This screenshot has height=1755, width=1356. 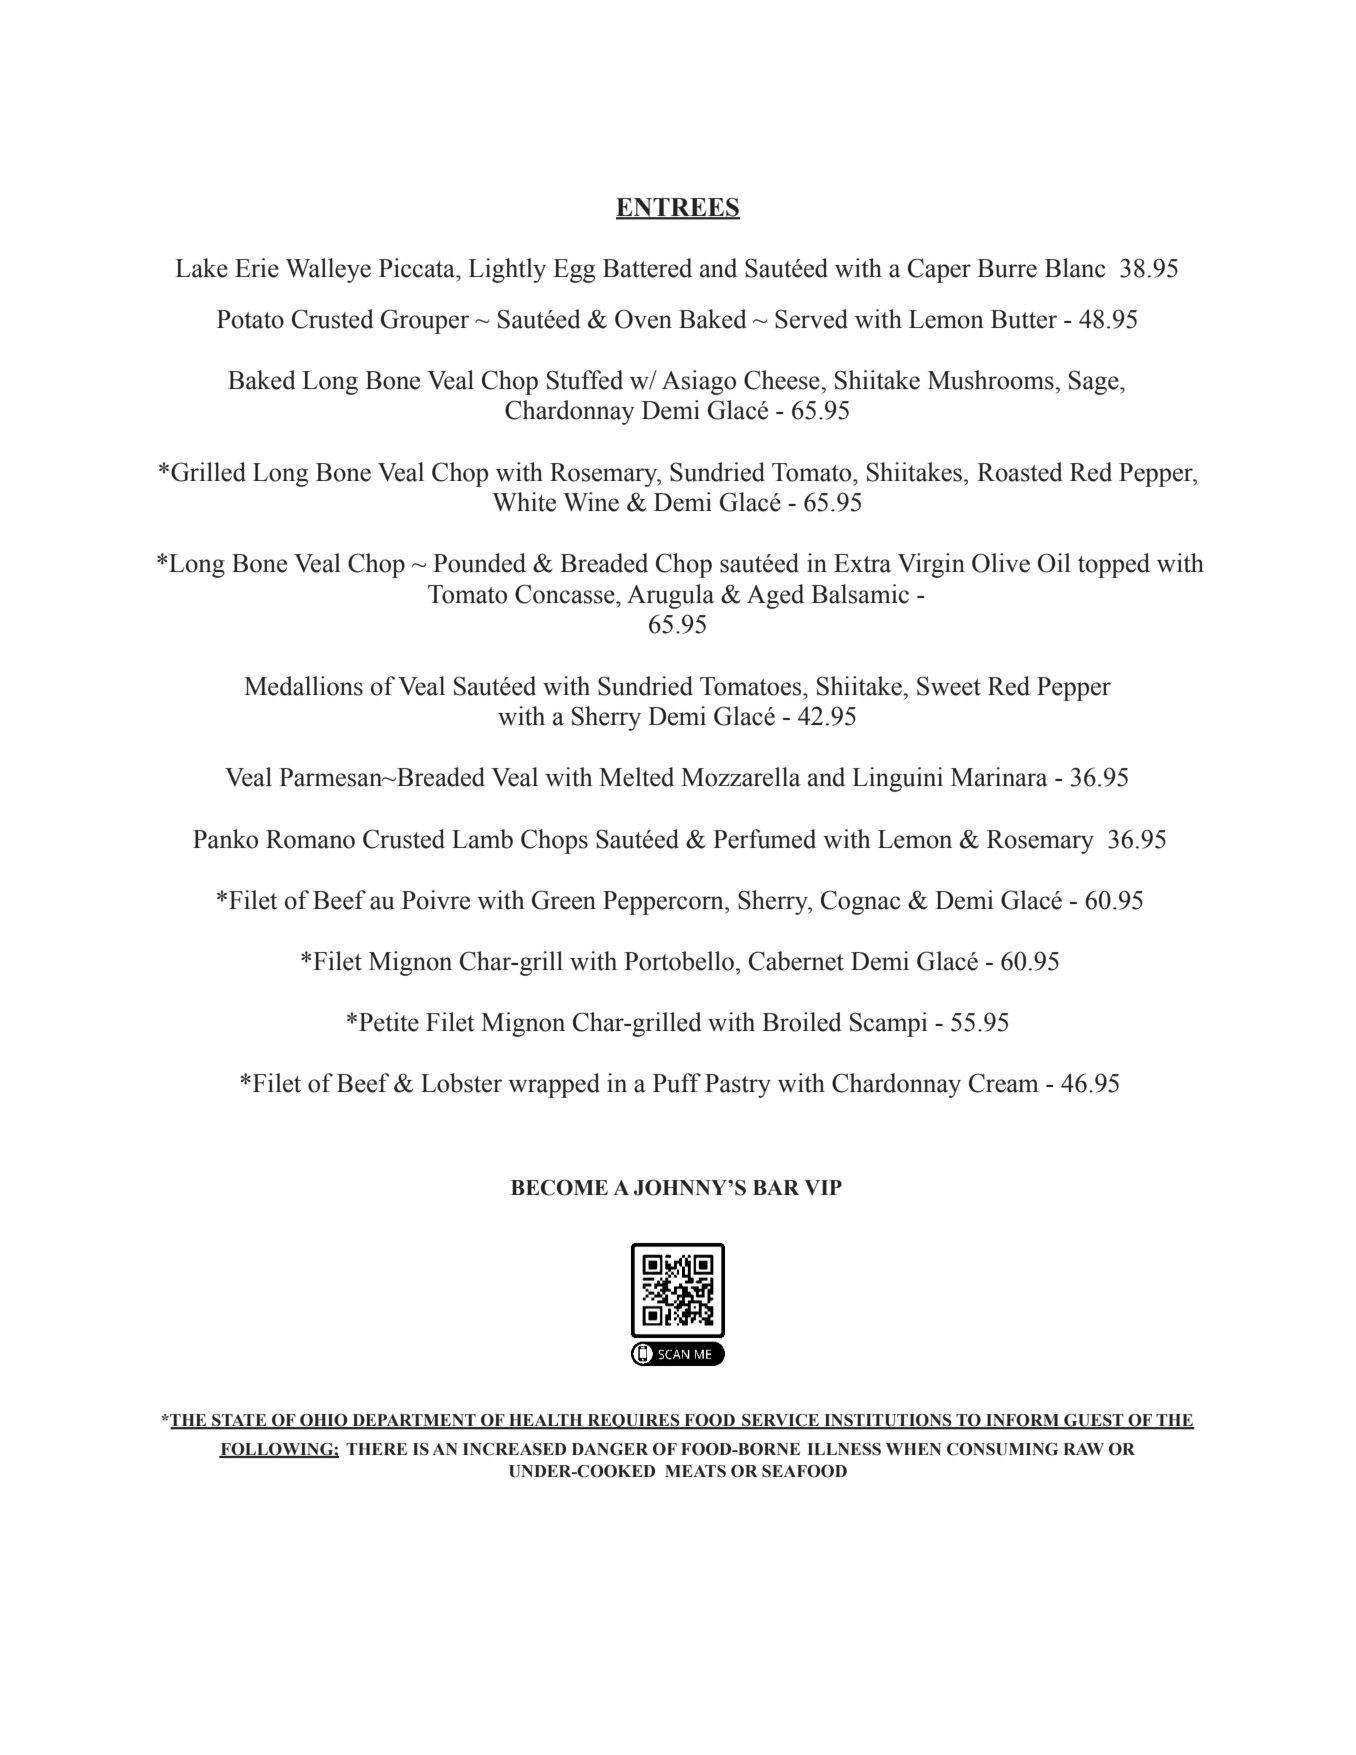 What do you see at coordinates (643, 319) in the screenshot?
I see `Oven` at bounding box center [643, 319].
